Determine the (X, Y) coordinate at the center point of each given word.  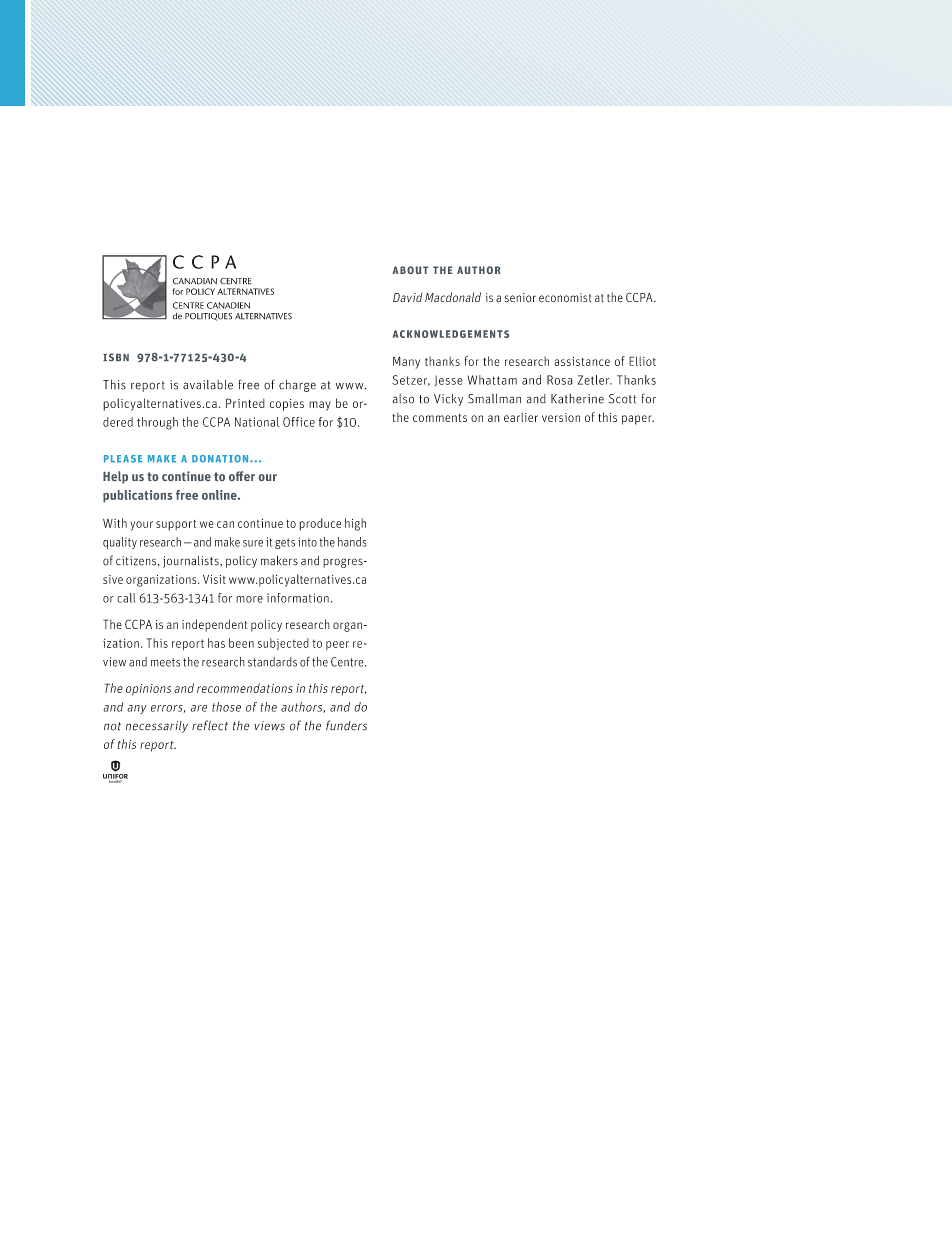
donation (221, 459)
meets (165, 662)
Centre (348, 662)
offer (242, 476)
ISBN (116, 357)
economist (565, 297)
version (561, 417)
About (410, 270)
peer (337, 645)
